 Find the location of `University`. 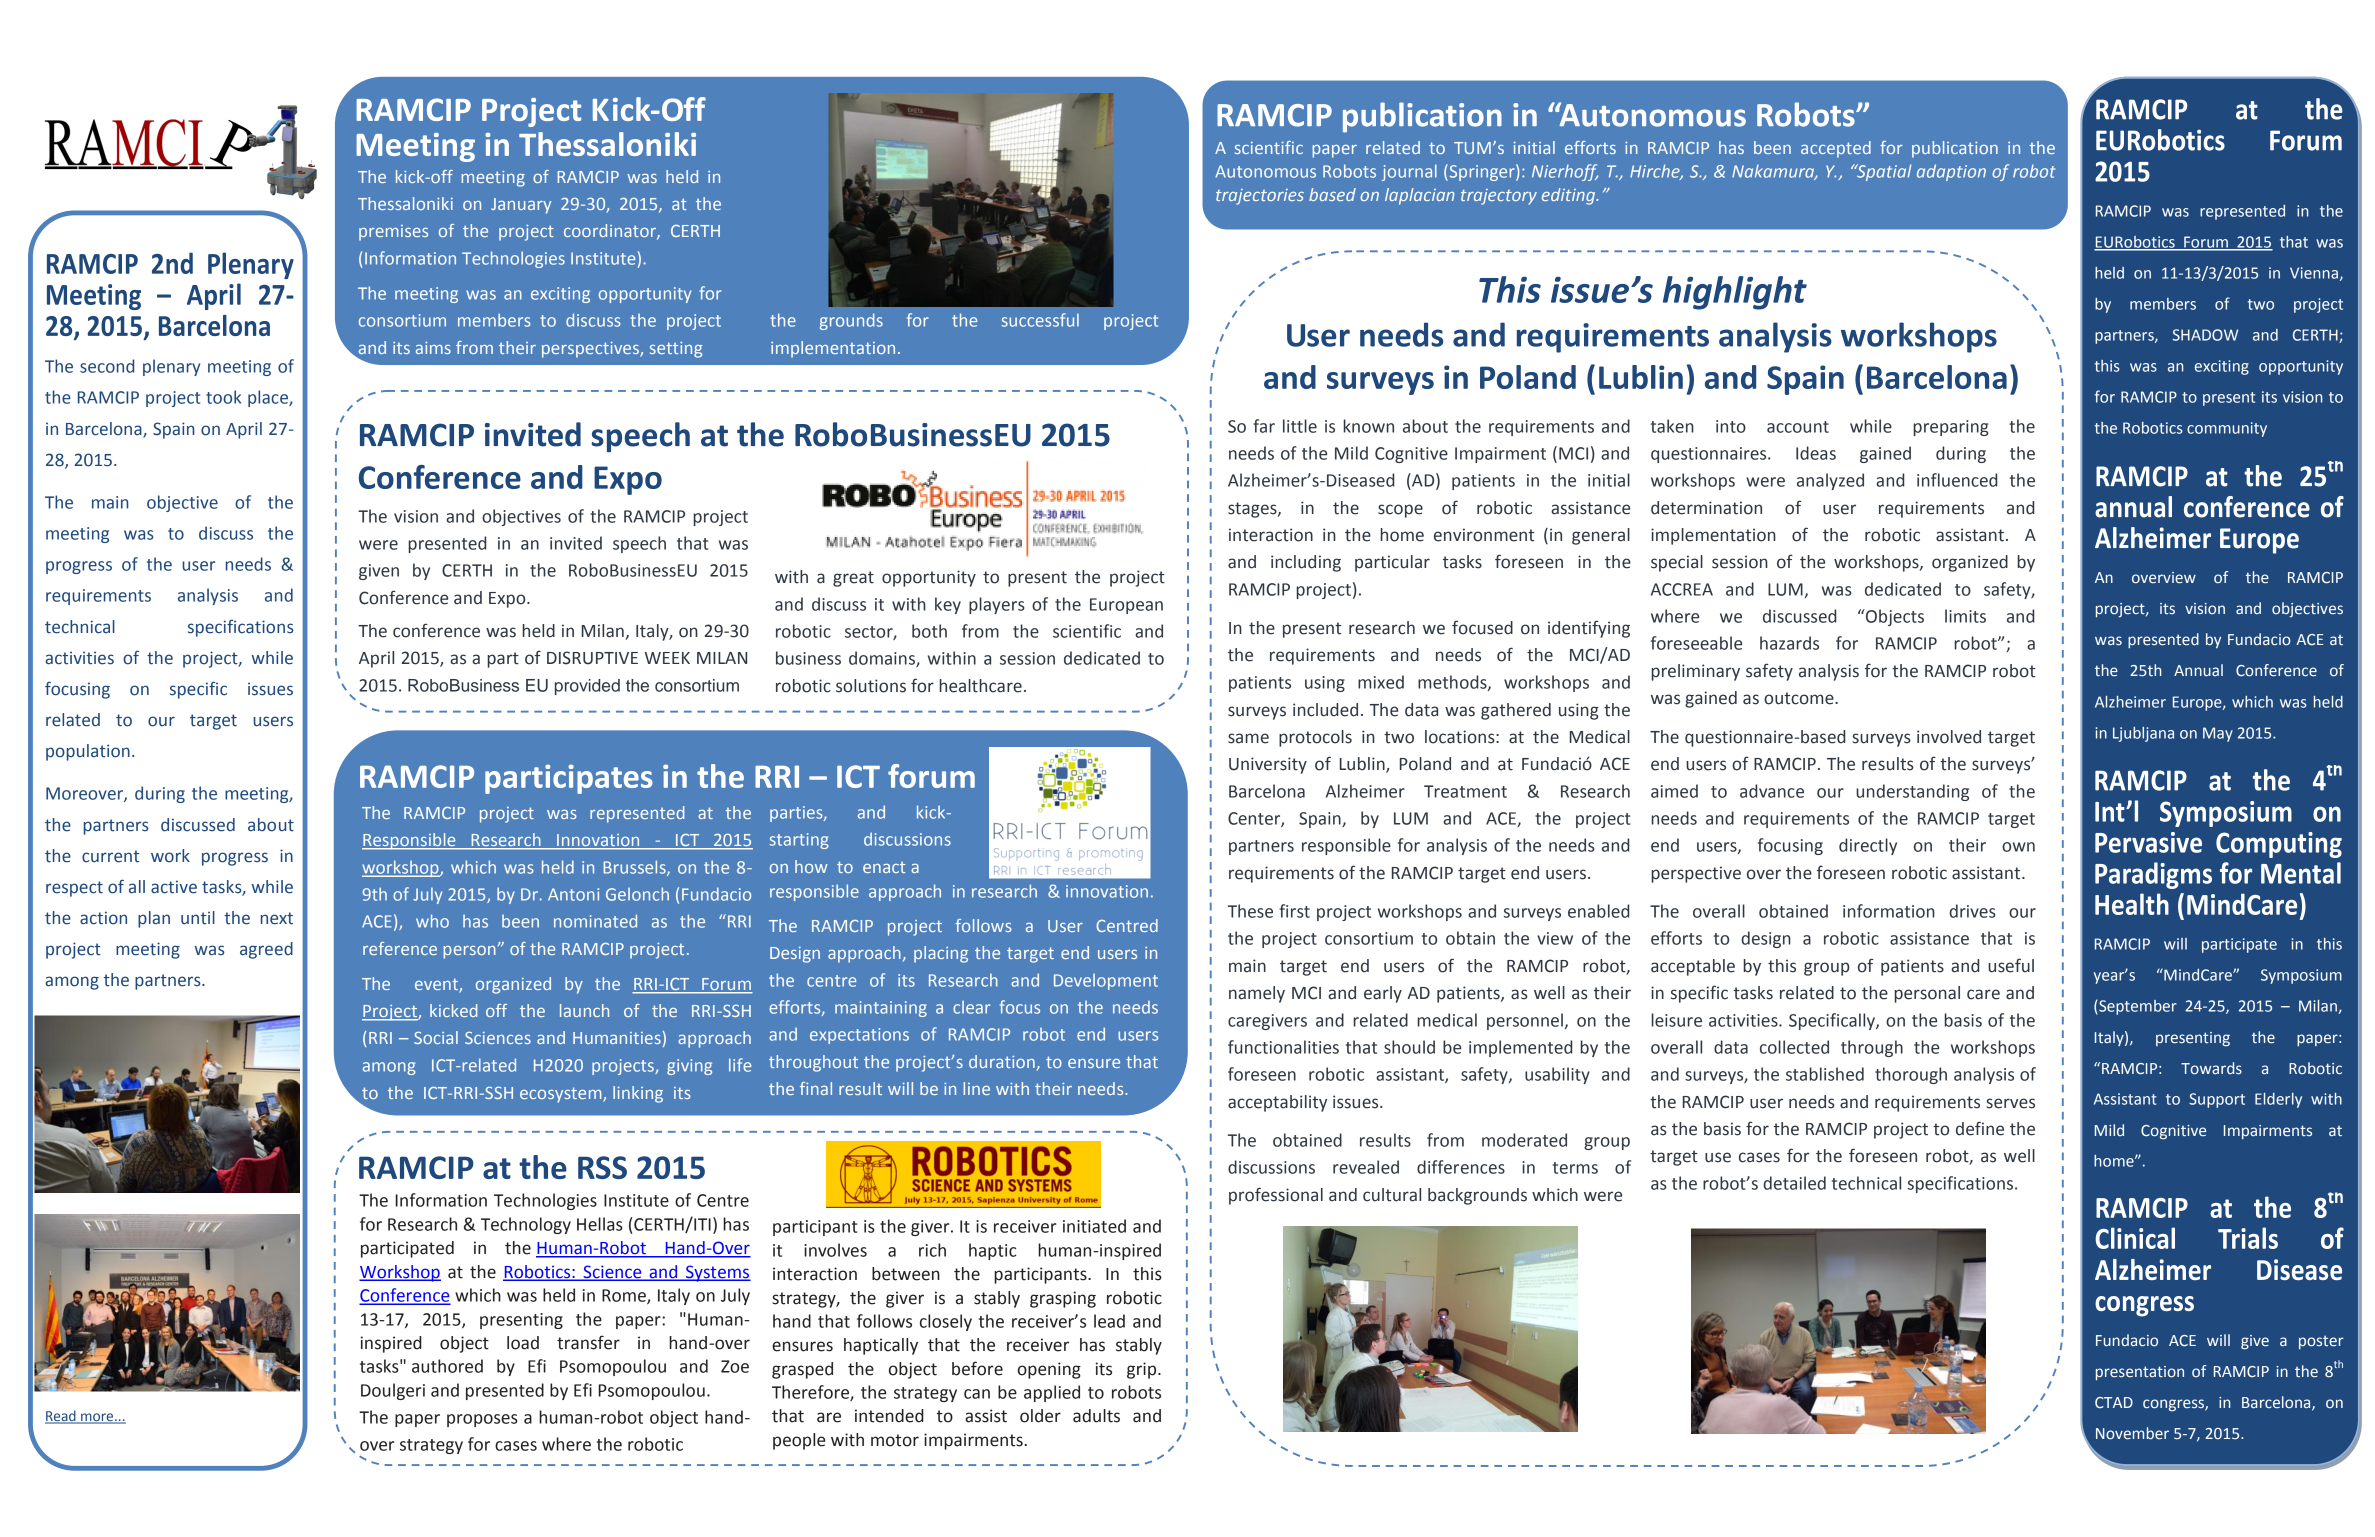

University is located at coordinates (1268, 765).
